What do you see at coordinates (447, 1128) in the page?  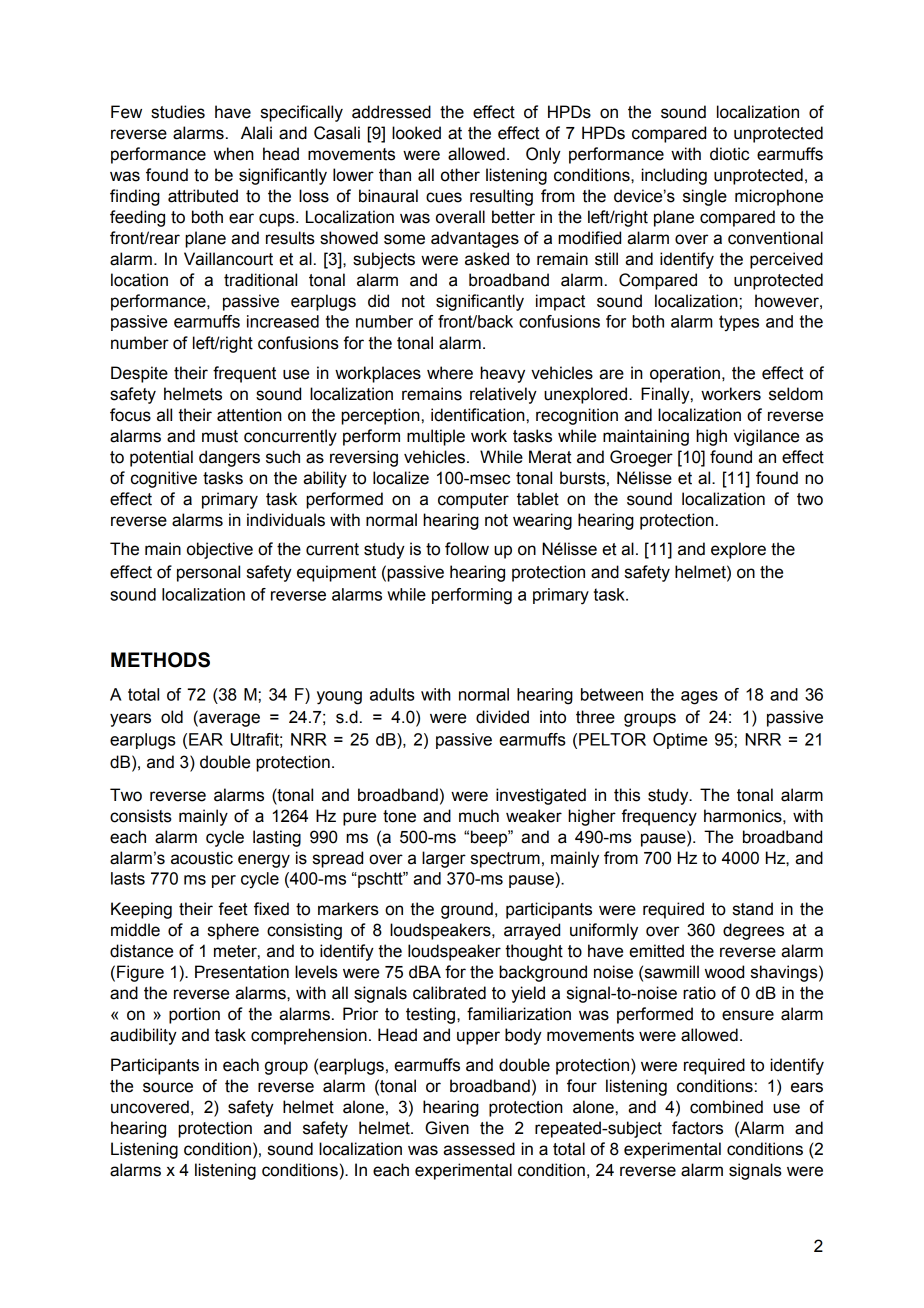 I see `Given` at bounding box center [447, 1128].
